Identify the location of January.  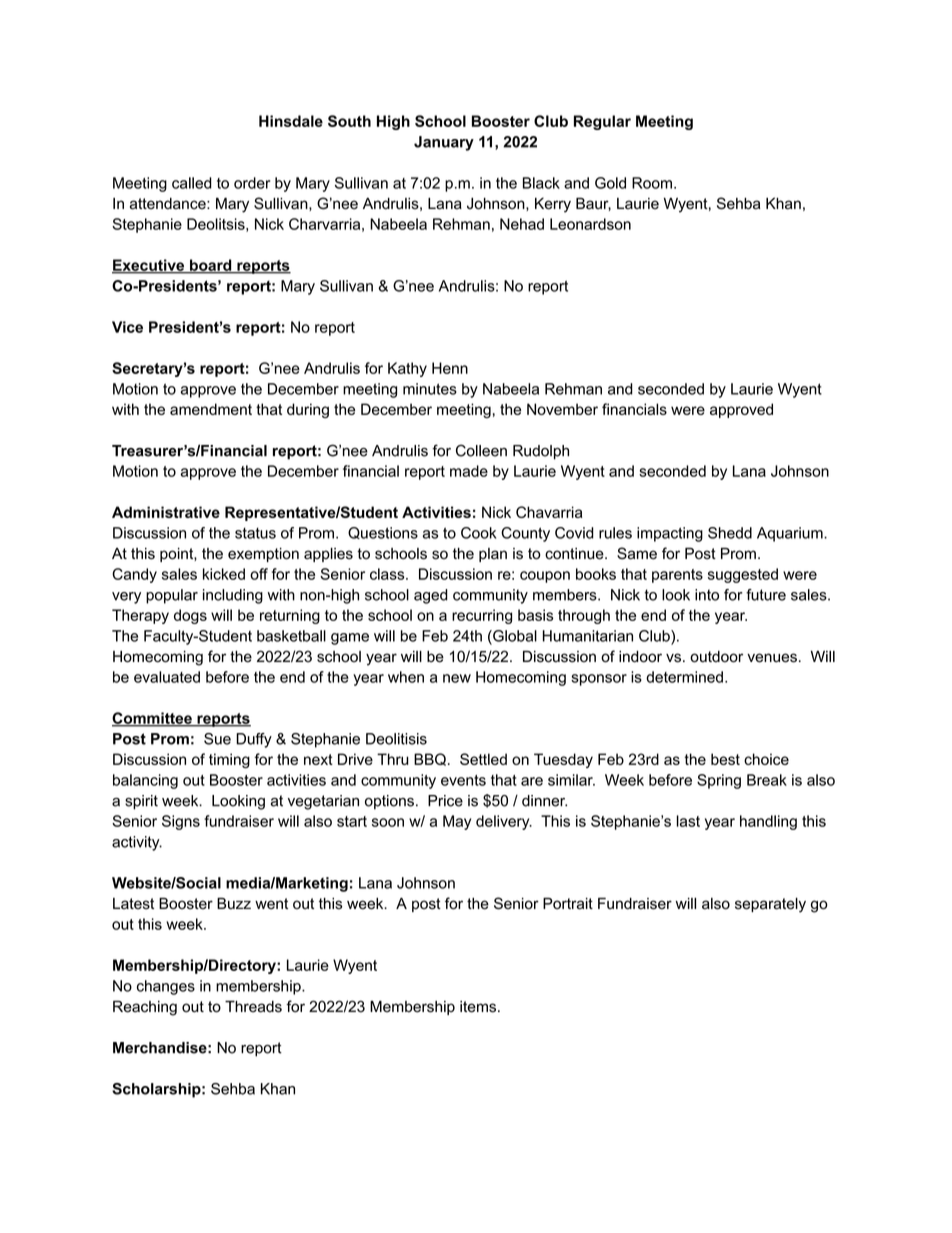
(444, 143).
